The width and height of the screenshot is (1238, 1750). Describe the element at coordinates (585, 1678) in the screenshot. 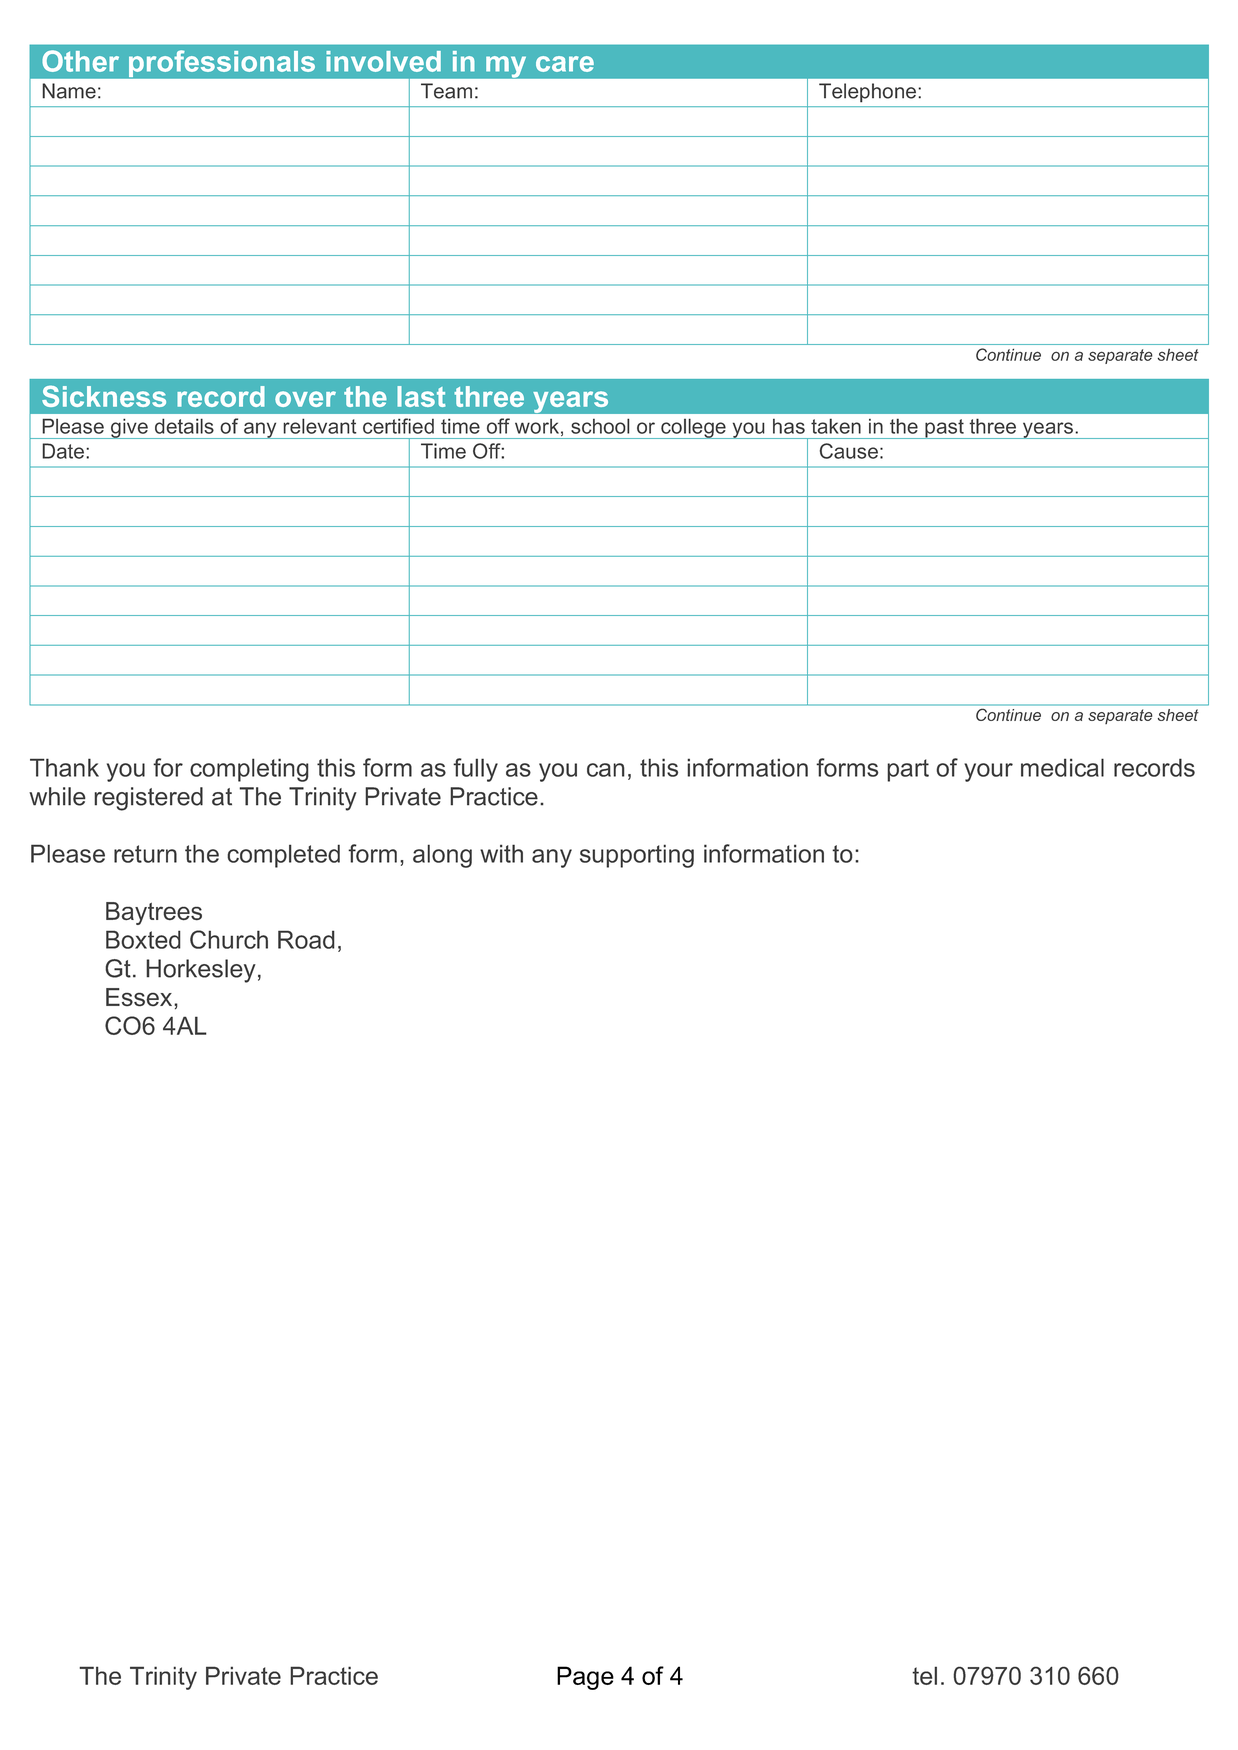

I see `Page` at that location.
